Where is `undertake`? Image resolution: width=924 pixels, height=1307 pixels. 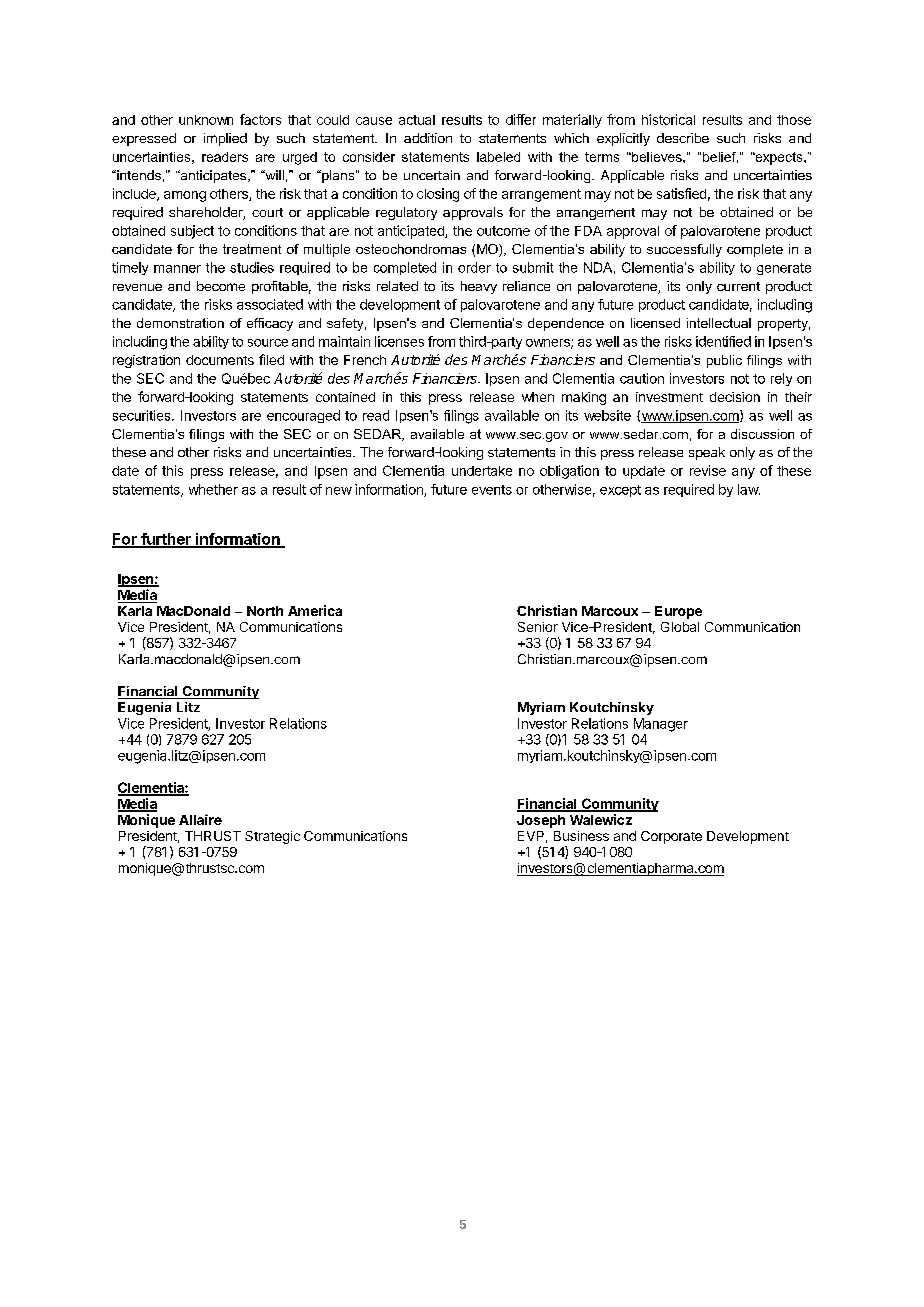 undertake is located at coordinates (482, 471).
